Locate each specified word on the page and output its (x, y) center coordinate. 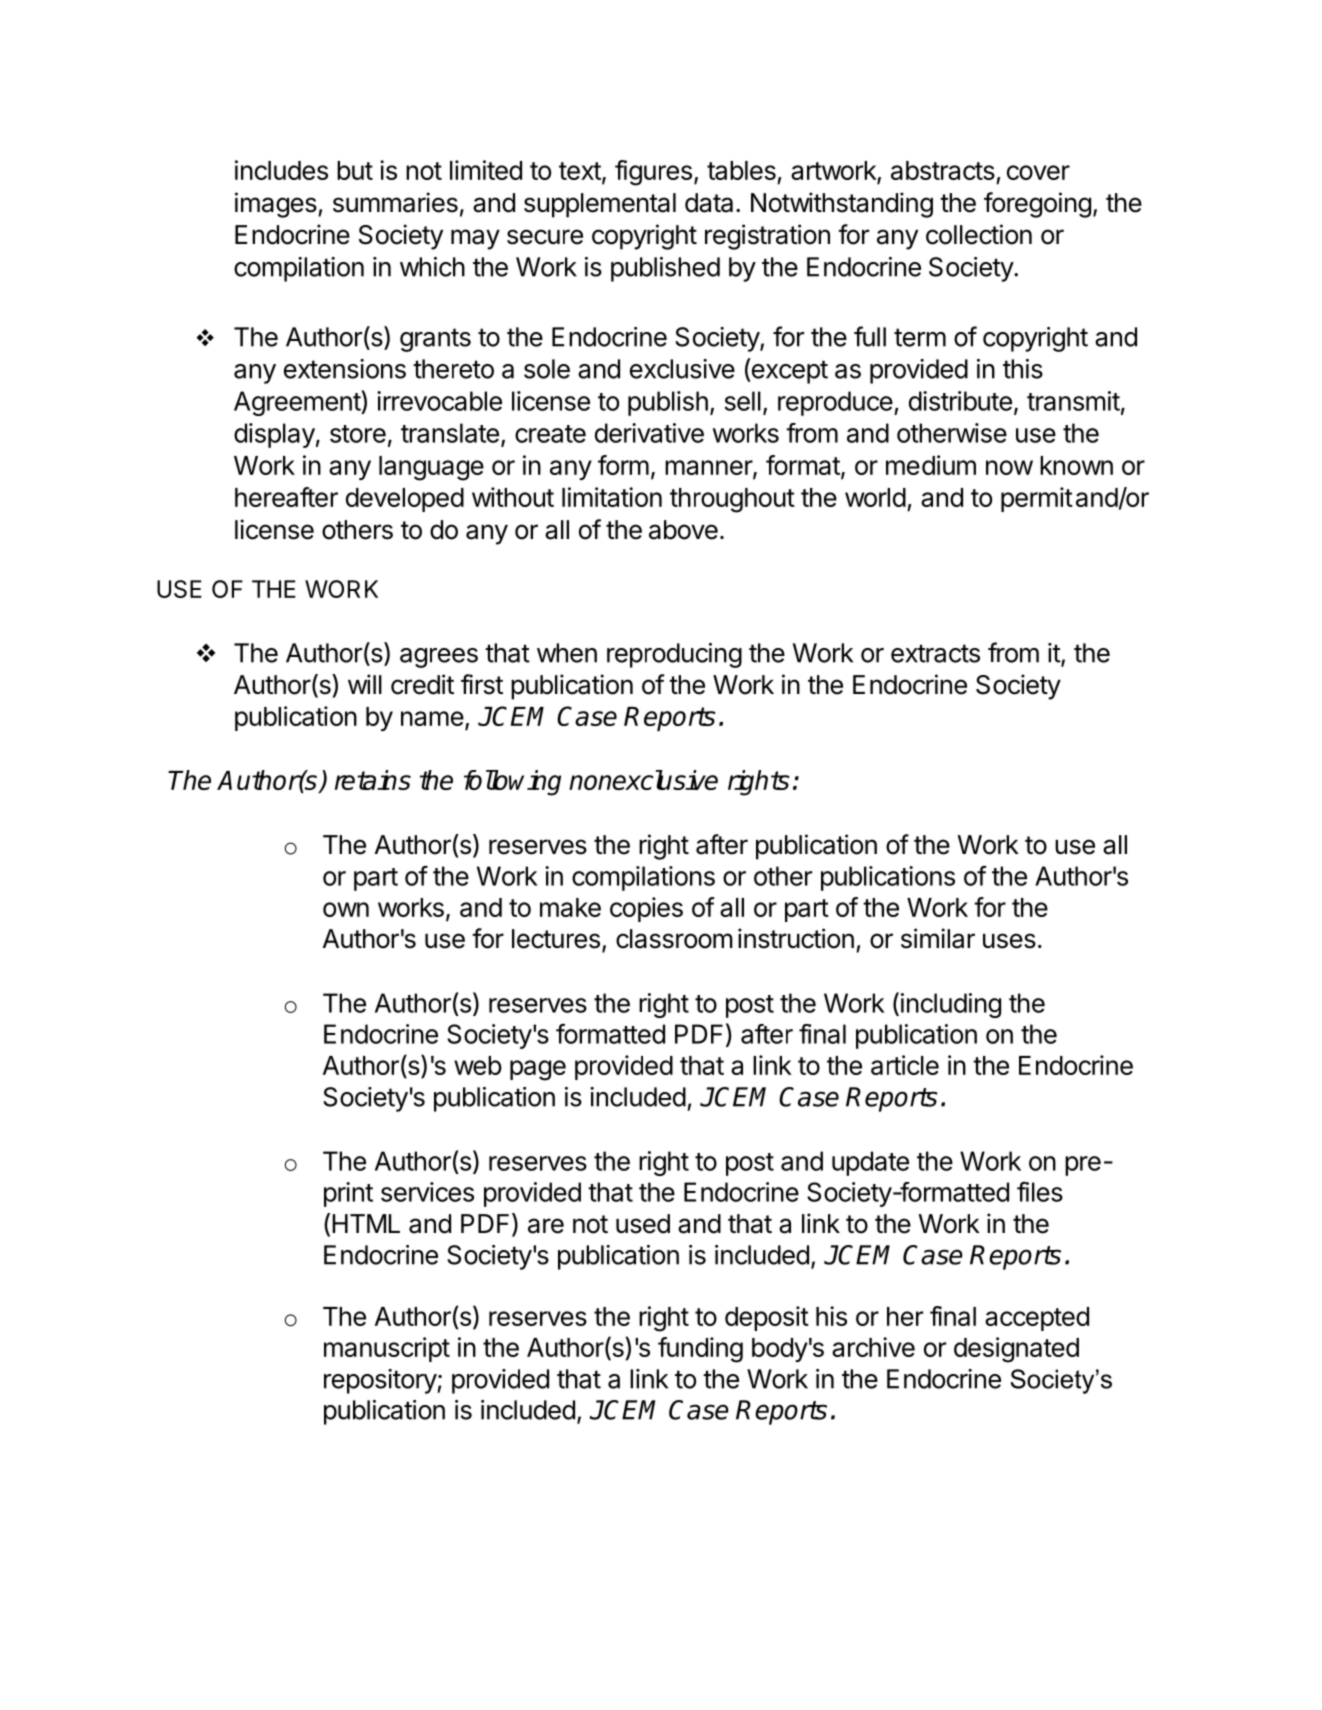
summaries (395, 202)
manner (709, 469)
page (538, 1070)
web (478, 1065)
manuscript (387, 1349)
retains (373, 780)
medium (931, 465)
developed (405, 500)
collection (979, 234)
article (905, 1065)
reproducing (674, 655)
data (709, 203)
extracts (935, 653)
